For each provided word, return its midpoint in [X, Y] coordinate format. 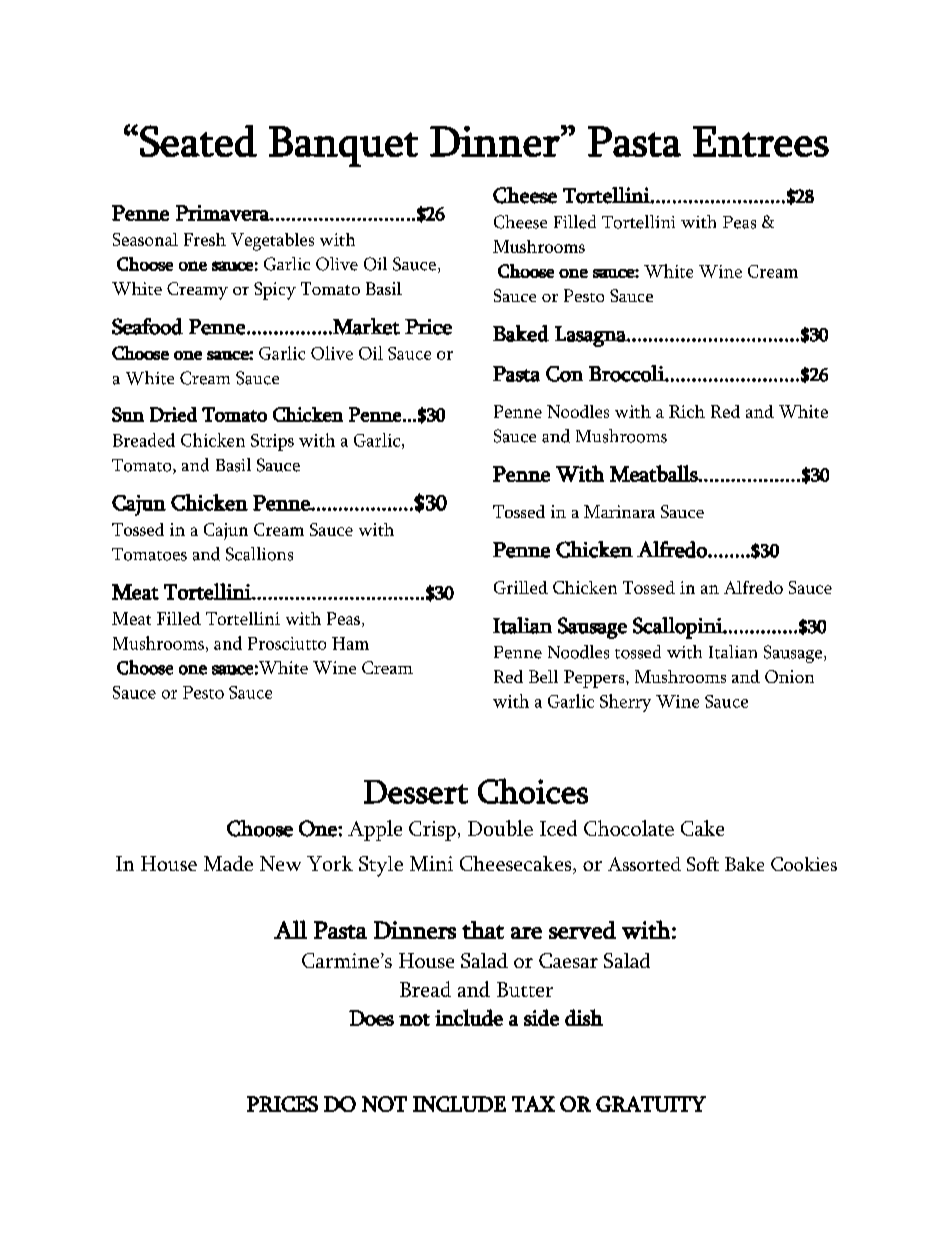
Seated [198, 141]
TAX [533, 1104]
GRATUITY [651, 1104]
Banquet [343, 146]
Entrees [761, 141]
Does [371, 1018]
